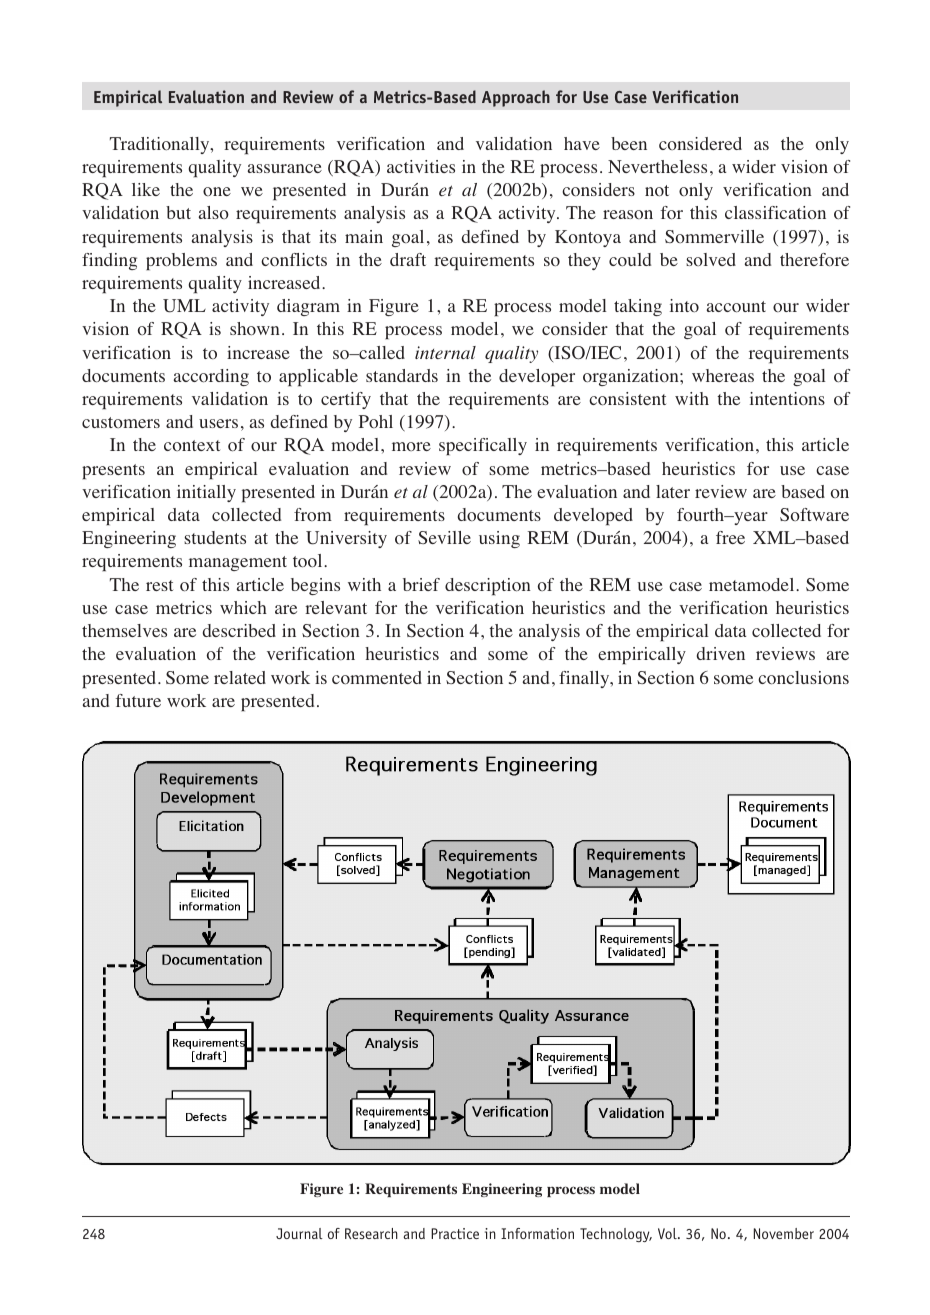 The width and height of the screenshot is (930, 1315). What do you see at coordinates (537, 1233) in the screenshot?
I see `Information` at bounding box center [537, 1233].
